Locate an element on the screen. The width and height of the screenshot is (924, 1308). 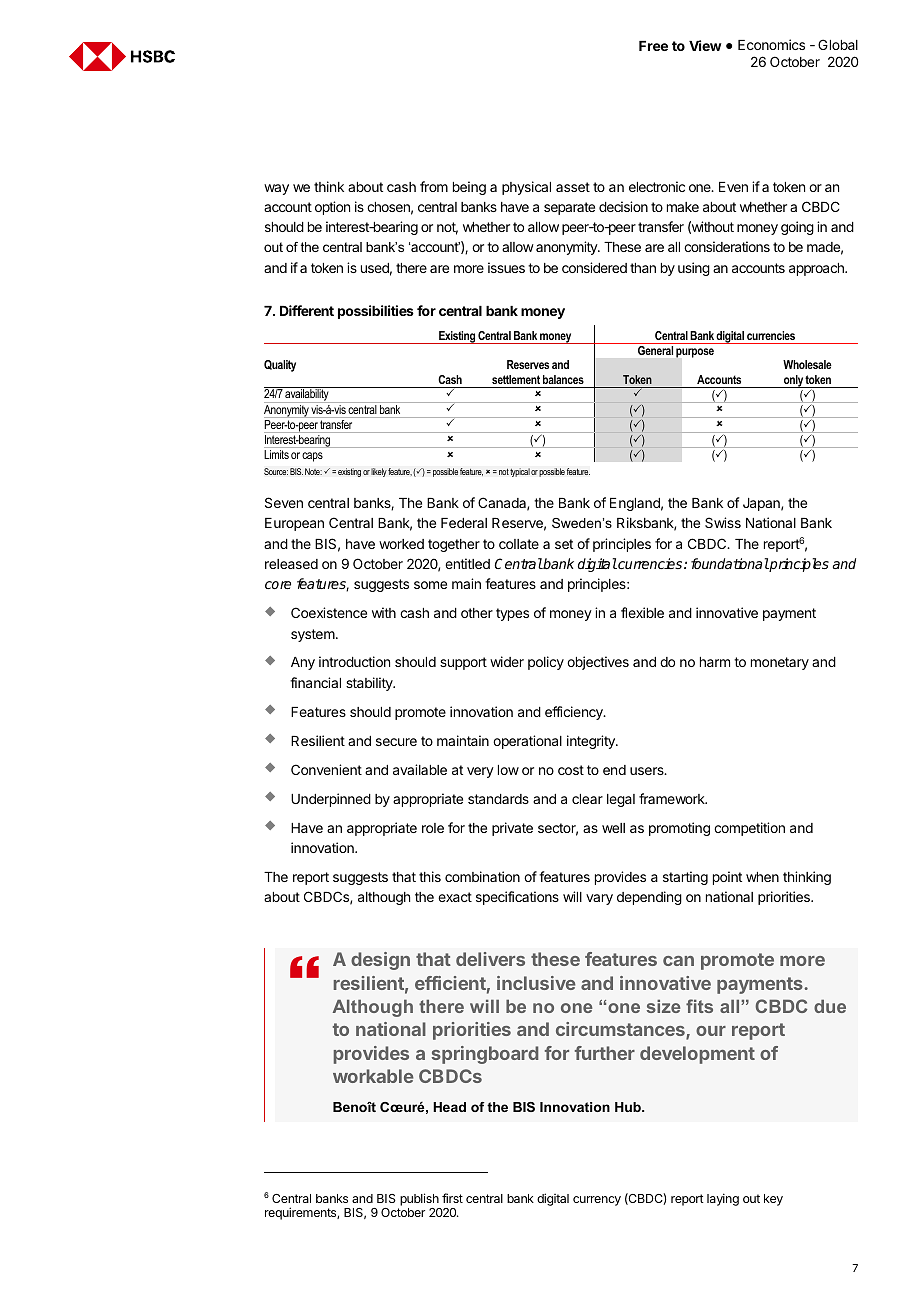
Free is located at coordinates (653, 46).
